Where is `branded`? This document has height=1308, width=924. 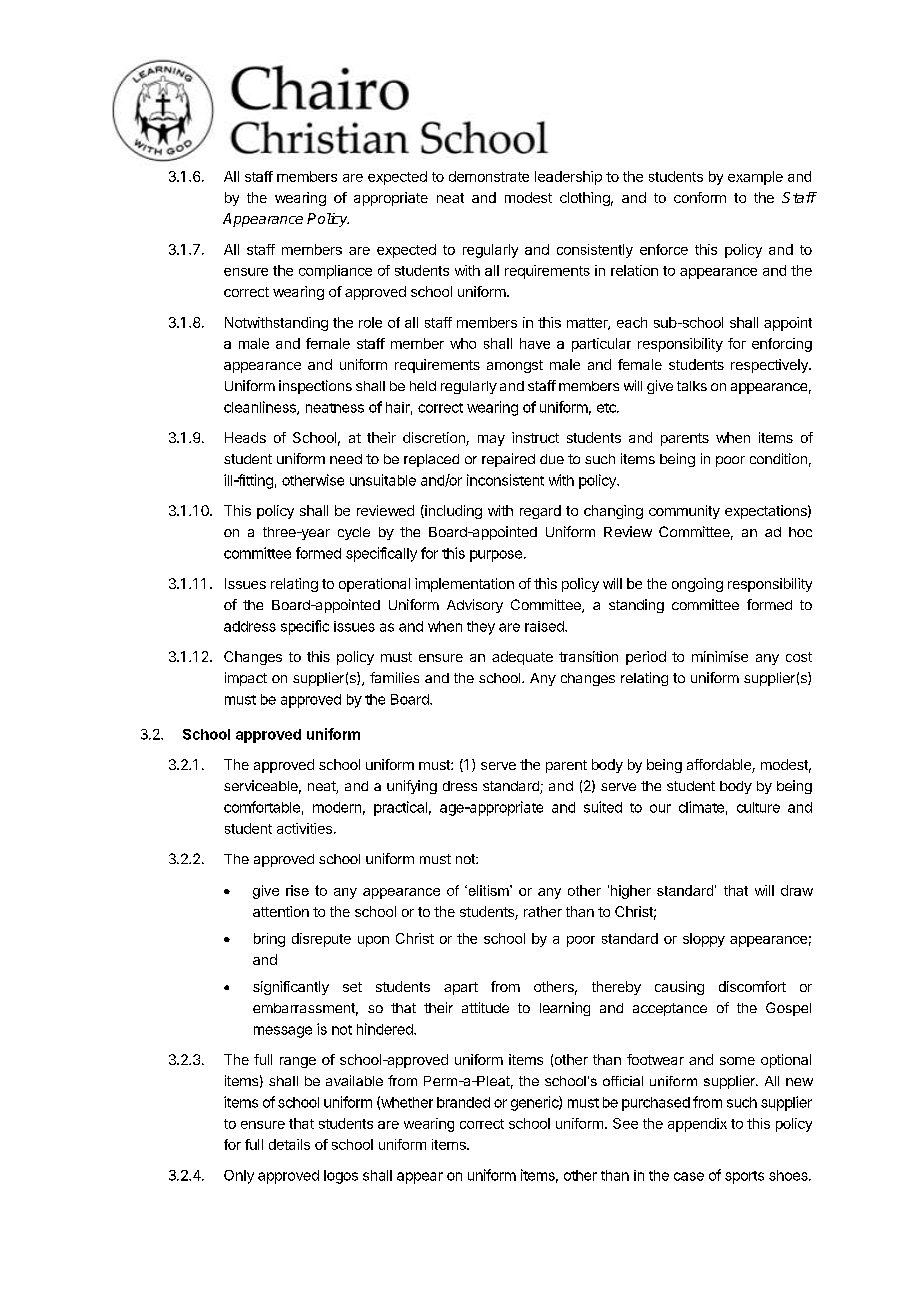
branded is located at coordinates (463, 1102).
